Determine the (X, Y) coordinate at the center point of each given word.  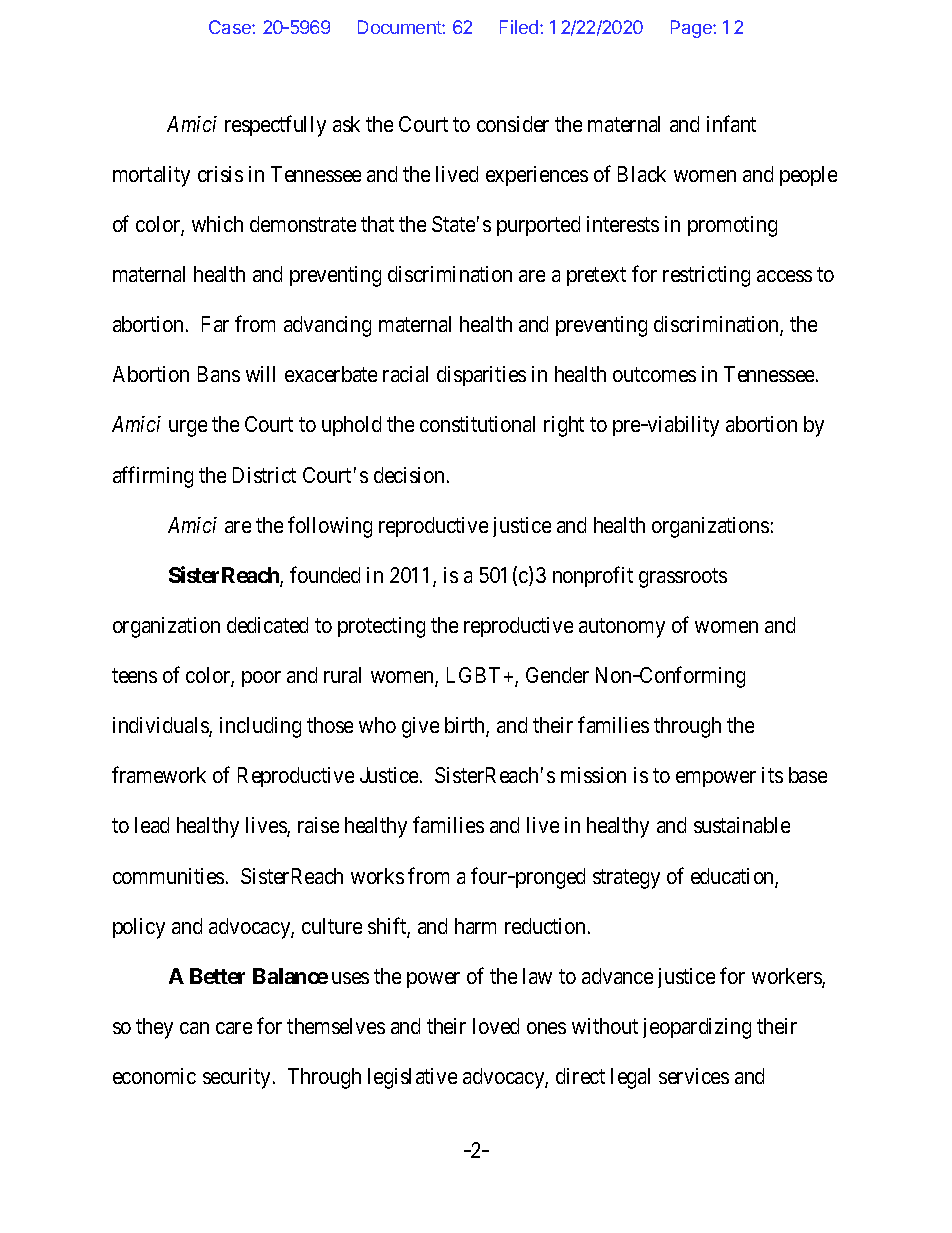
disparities (481, 376)
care (234, 1028)
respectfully (275, 126)
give (420, 727)
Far (215, 324)
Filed (520, 27)
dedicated (267, 625)
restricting (706, 276)
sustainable (742, 825)
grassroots (683, 578)
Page (692, 29)
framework (159, 774)
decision (411, 475)
